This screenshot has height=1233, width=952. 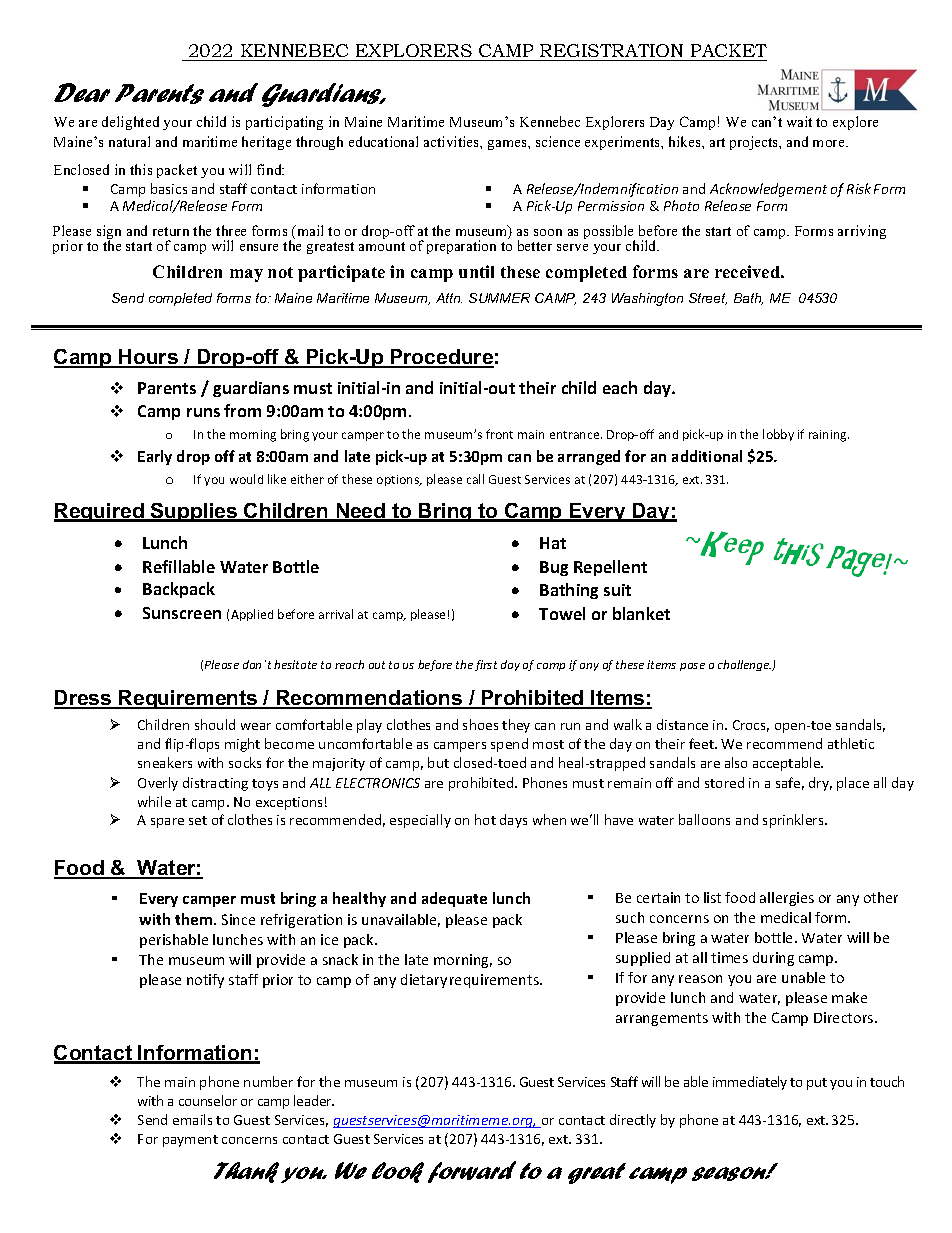 I want to click on spare, so click(x=167, y=823).
